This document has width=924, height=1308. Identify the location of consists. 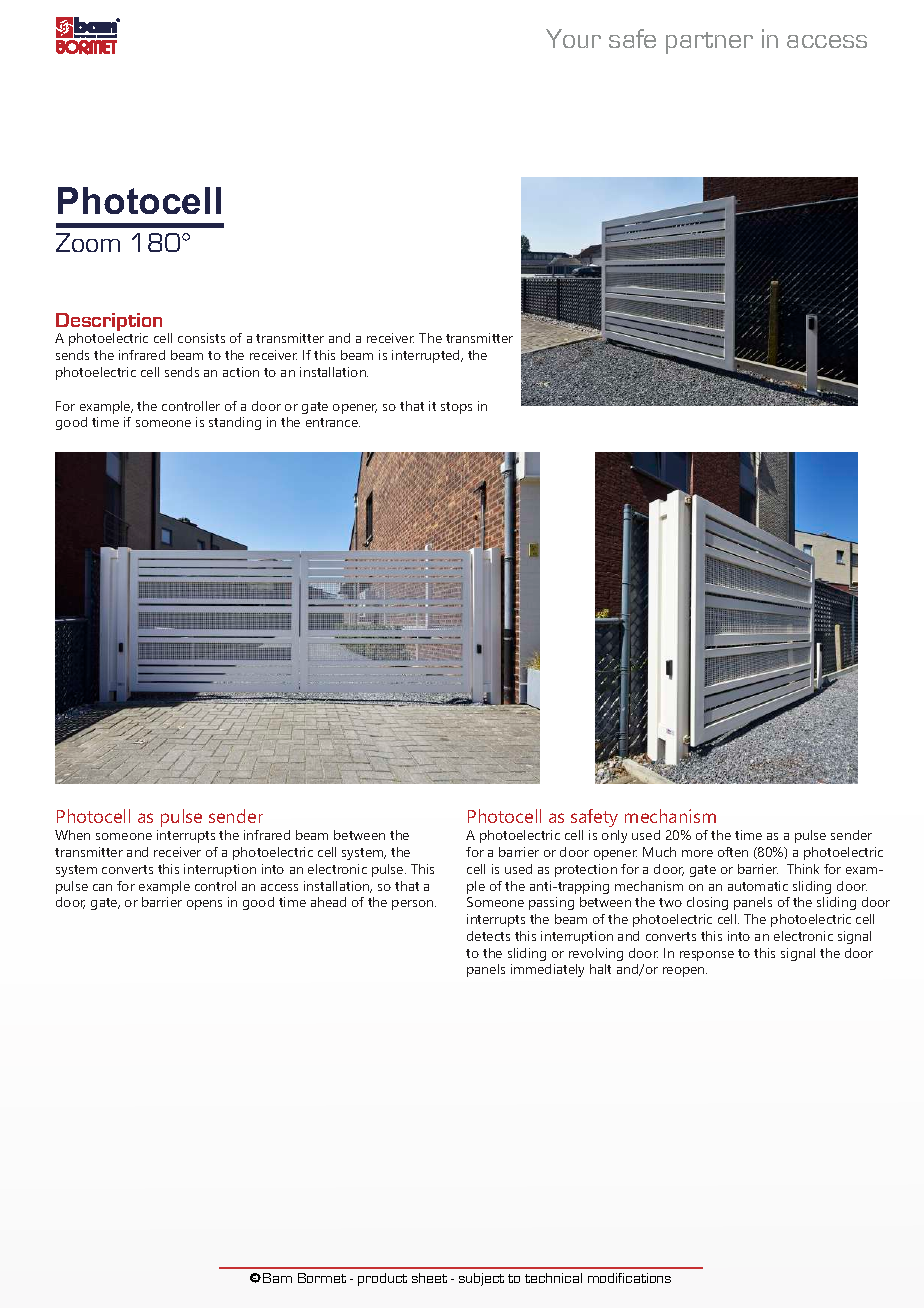
(201, 338).
